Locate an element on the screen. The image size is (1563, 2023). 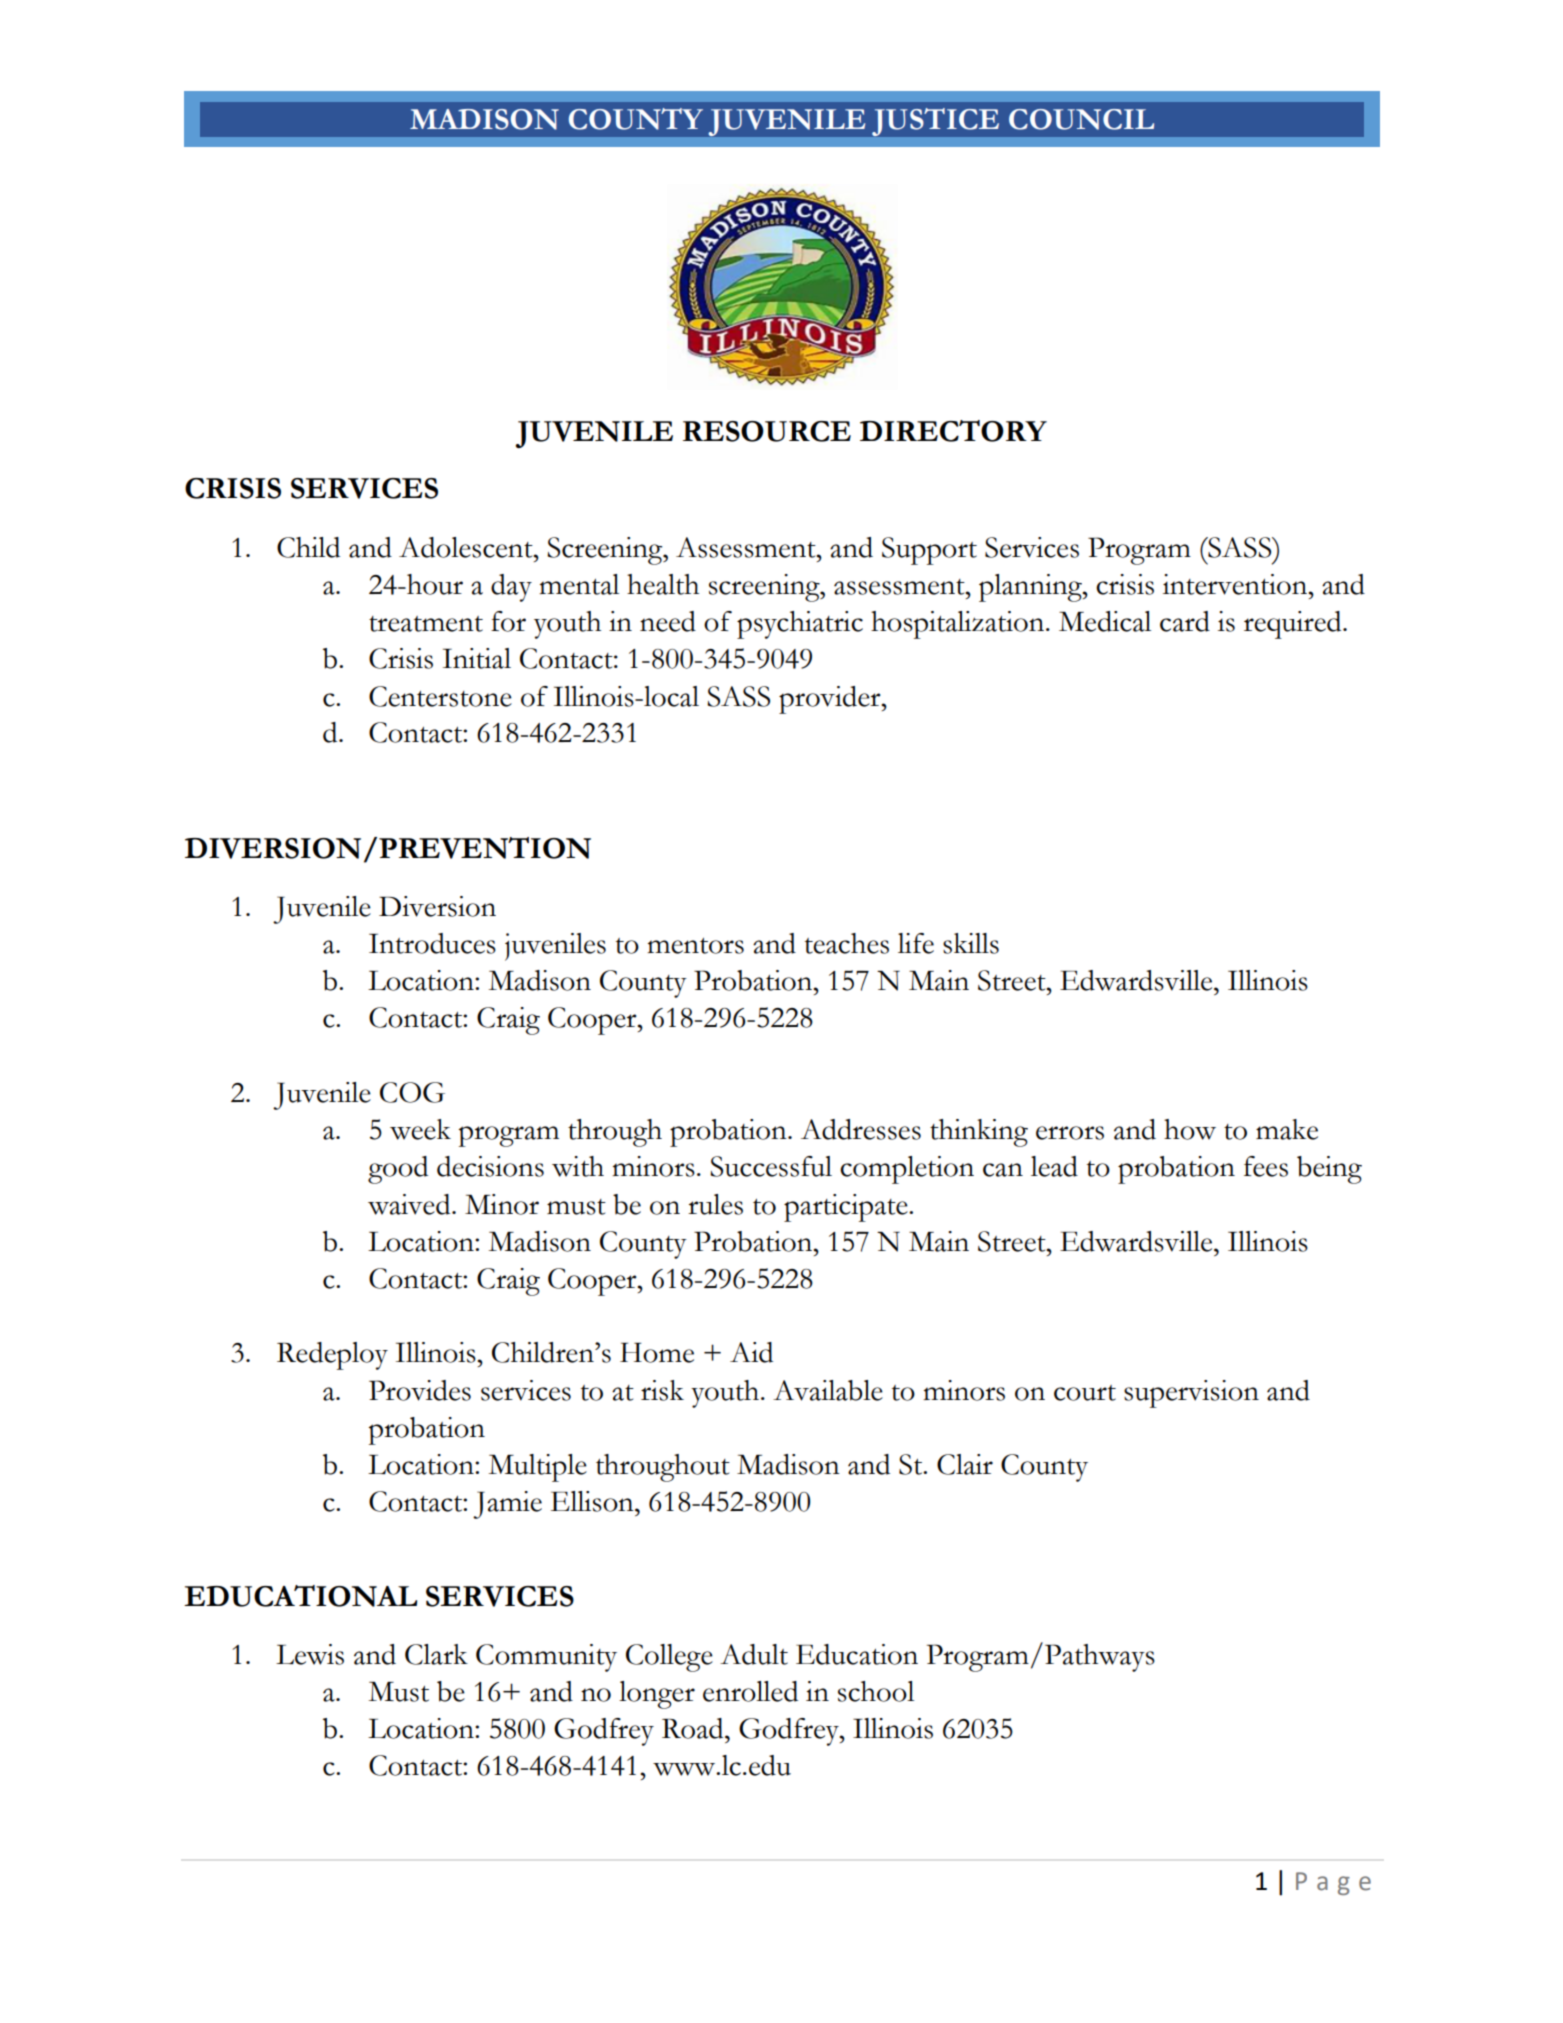
Page is located at coordinates (1333, 1883).
